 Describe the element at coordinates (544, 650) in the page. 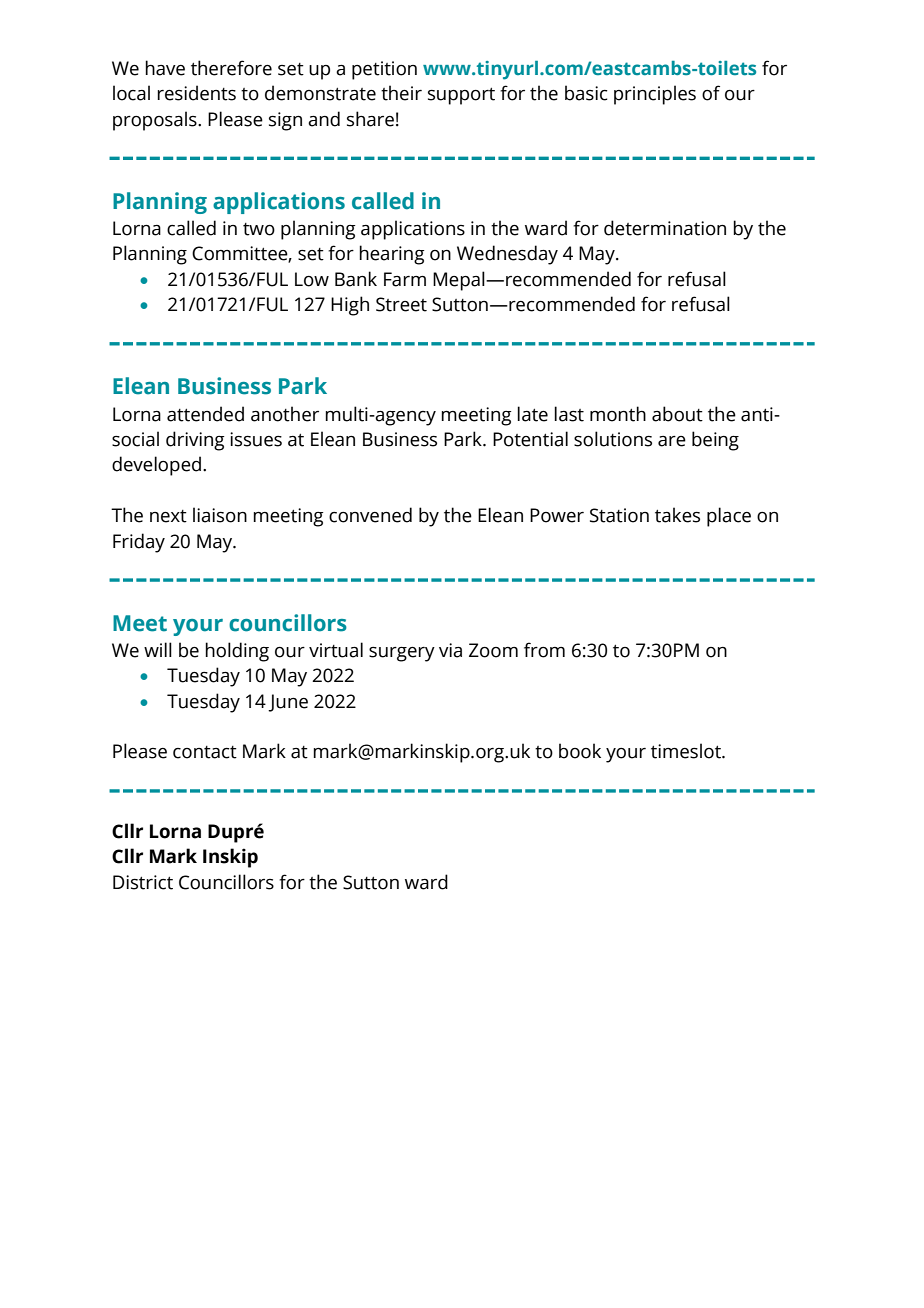

I see `from` at that location.
